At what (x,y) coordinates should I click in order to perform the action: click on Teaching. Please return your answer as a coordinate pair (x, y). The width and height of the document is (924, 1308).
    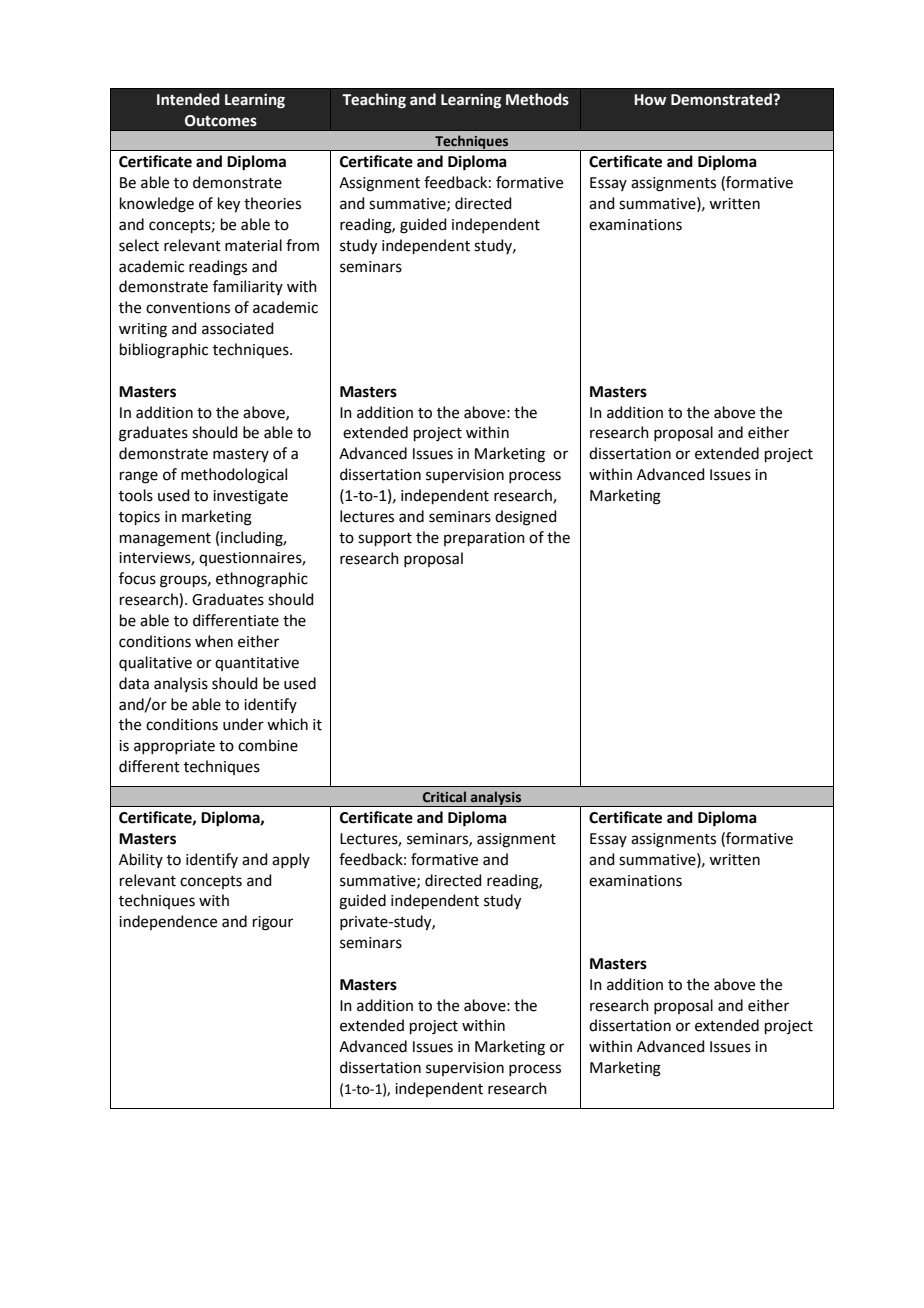
    Looking at the image, I should click on (374, 101).
